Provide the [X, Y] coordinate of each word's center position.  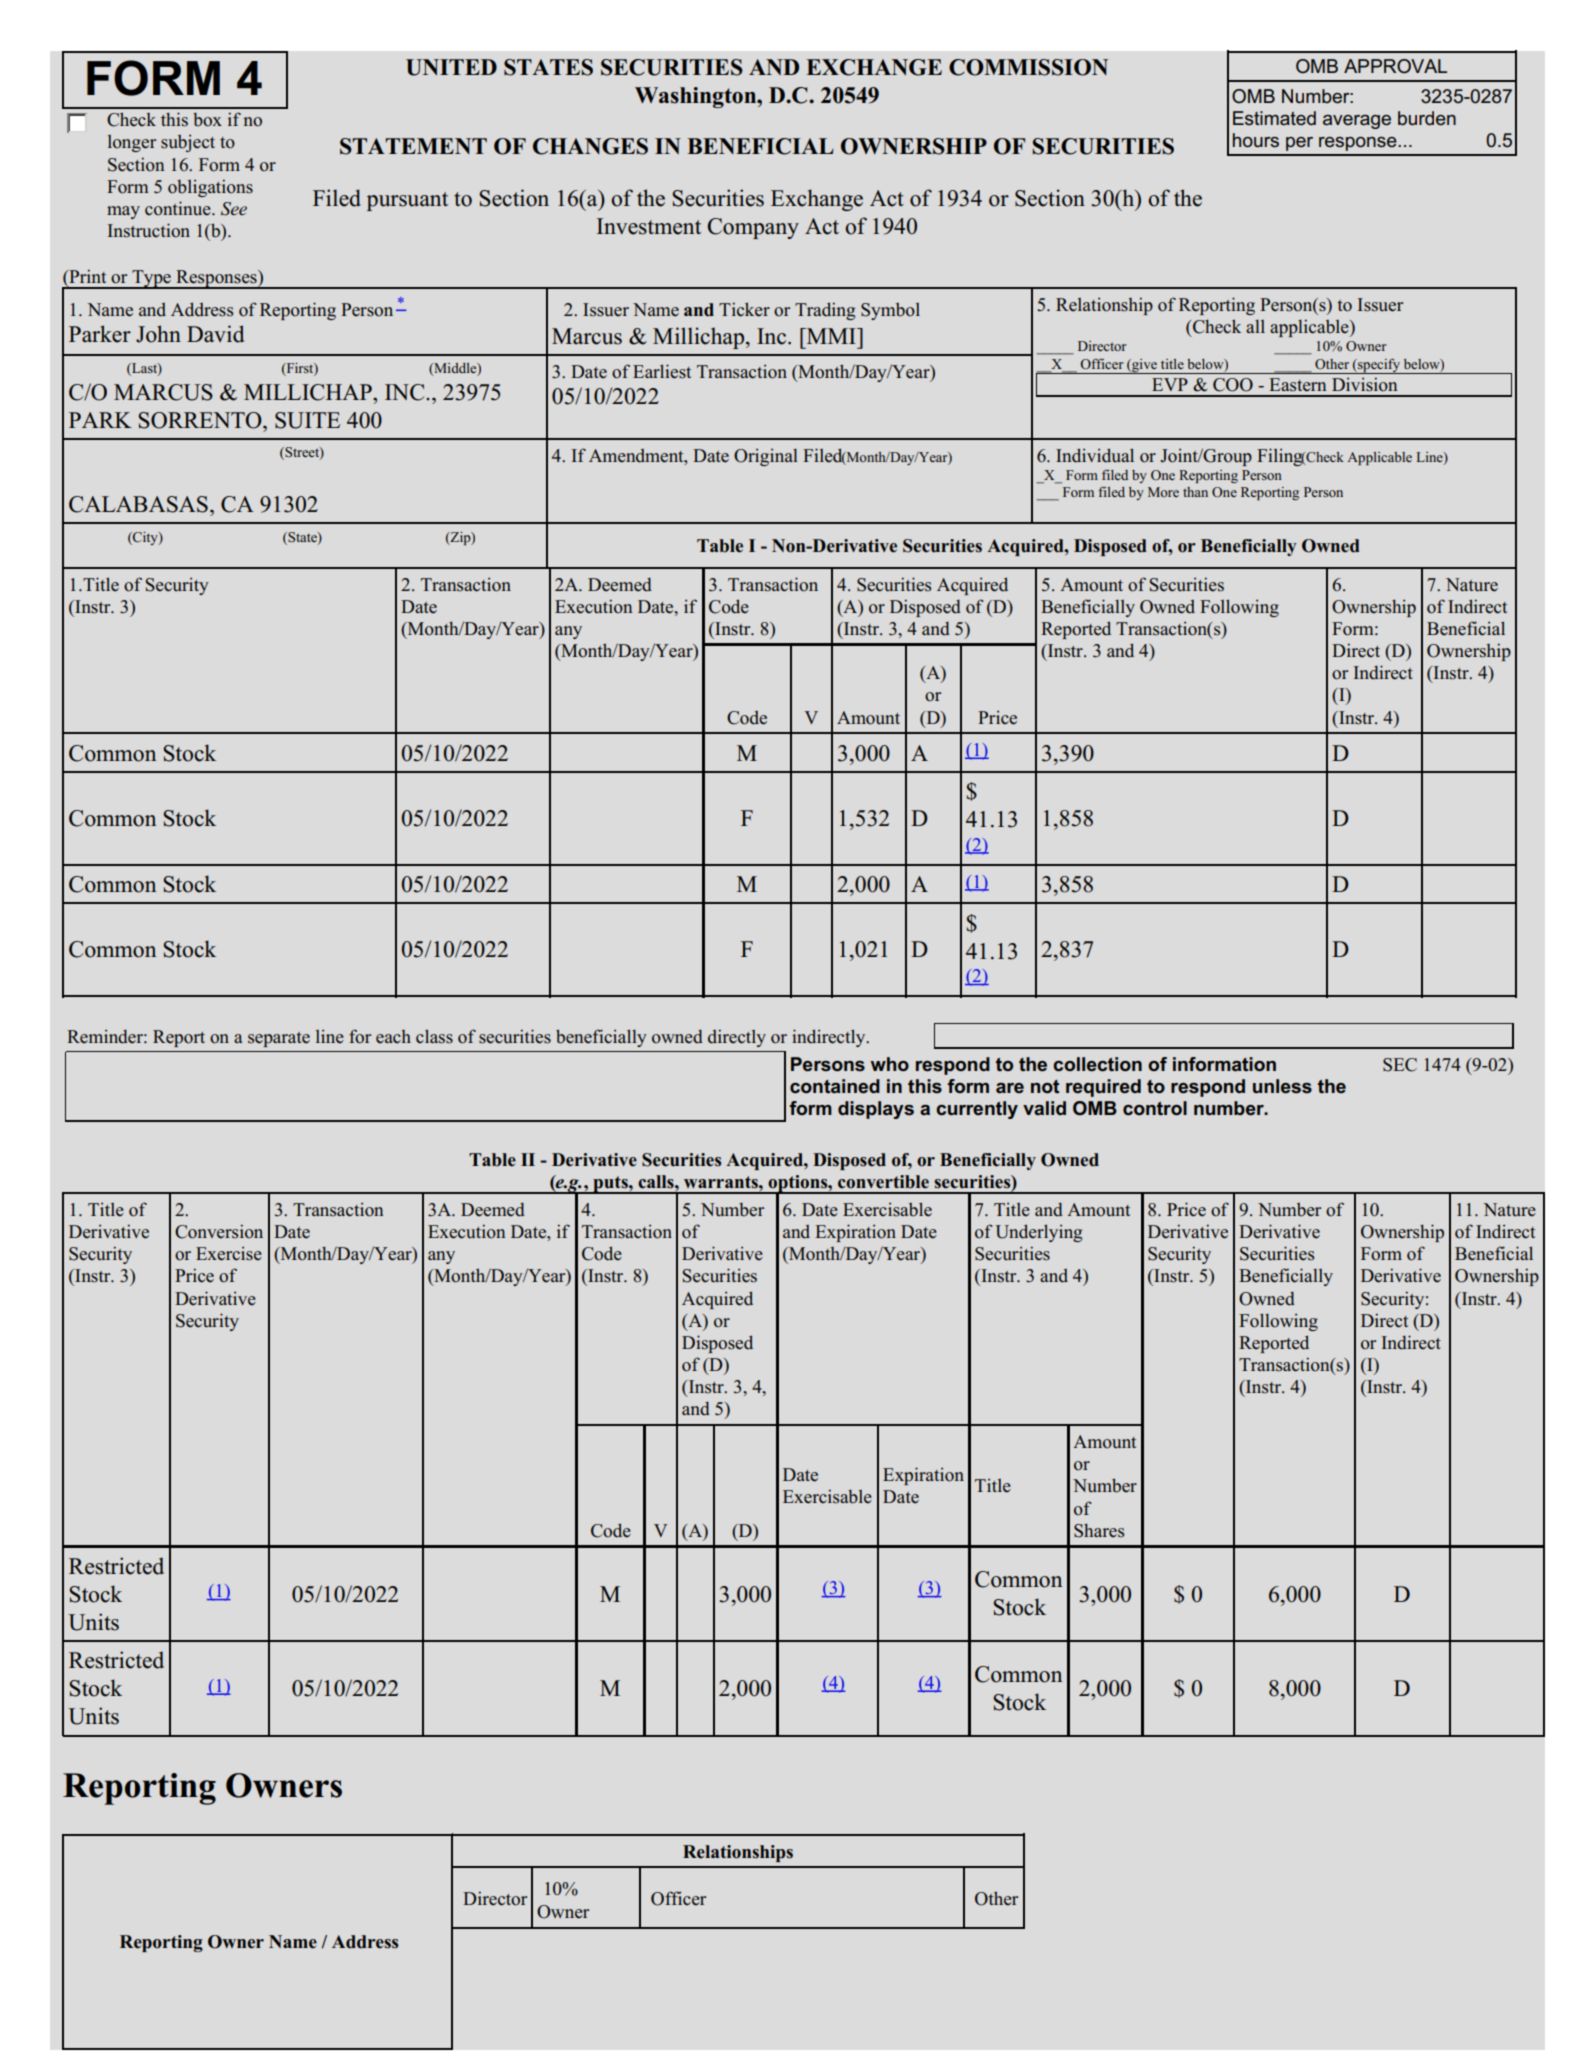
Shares [1099, 1530]
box [207, 120]
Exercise [229, 1253]
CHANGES [590, 146]
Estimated [1274, 118]
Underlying [1038, 1233]
